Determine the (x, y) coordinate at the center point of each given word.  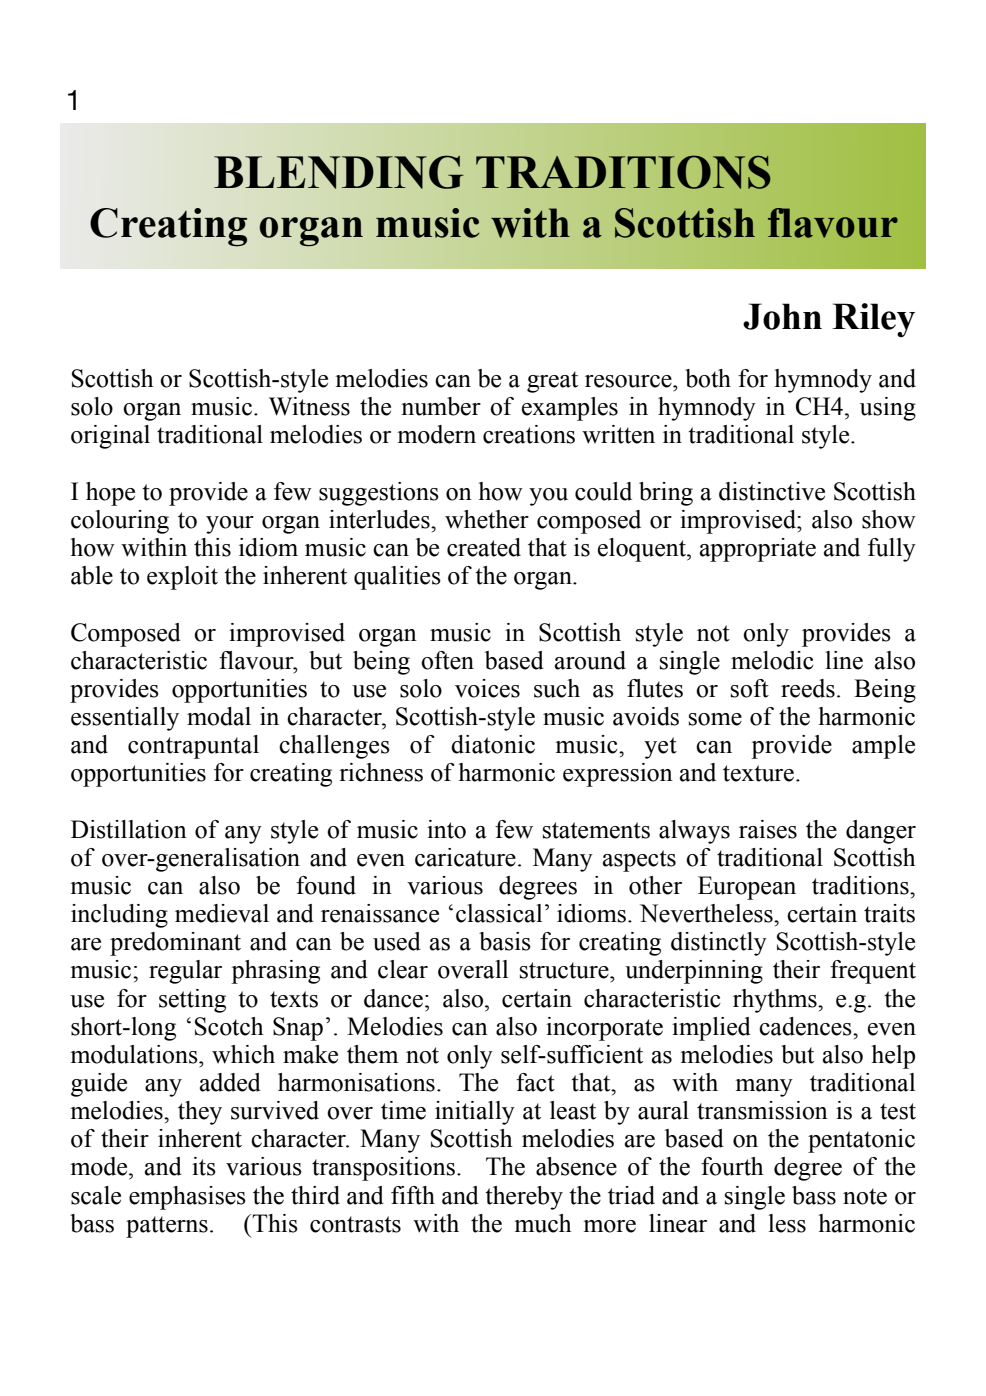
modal (219, 716)
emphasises (187, 1198)
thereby (524, 1198)
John (782, 316)
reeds (808, 688)
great (552, 382)
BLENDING (339, 172)
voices (487, 688)
